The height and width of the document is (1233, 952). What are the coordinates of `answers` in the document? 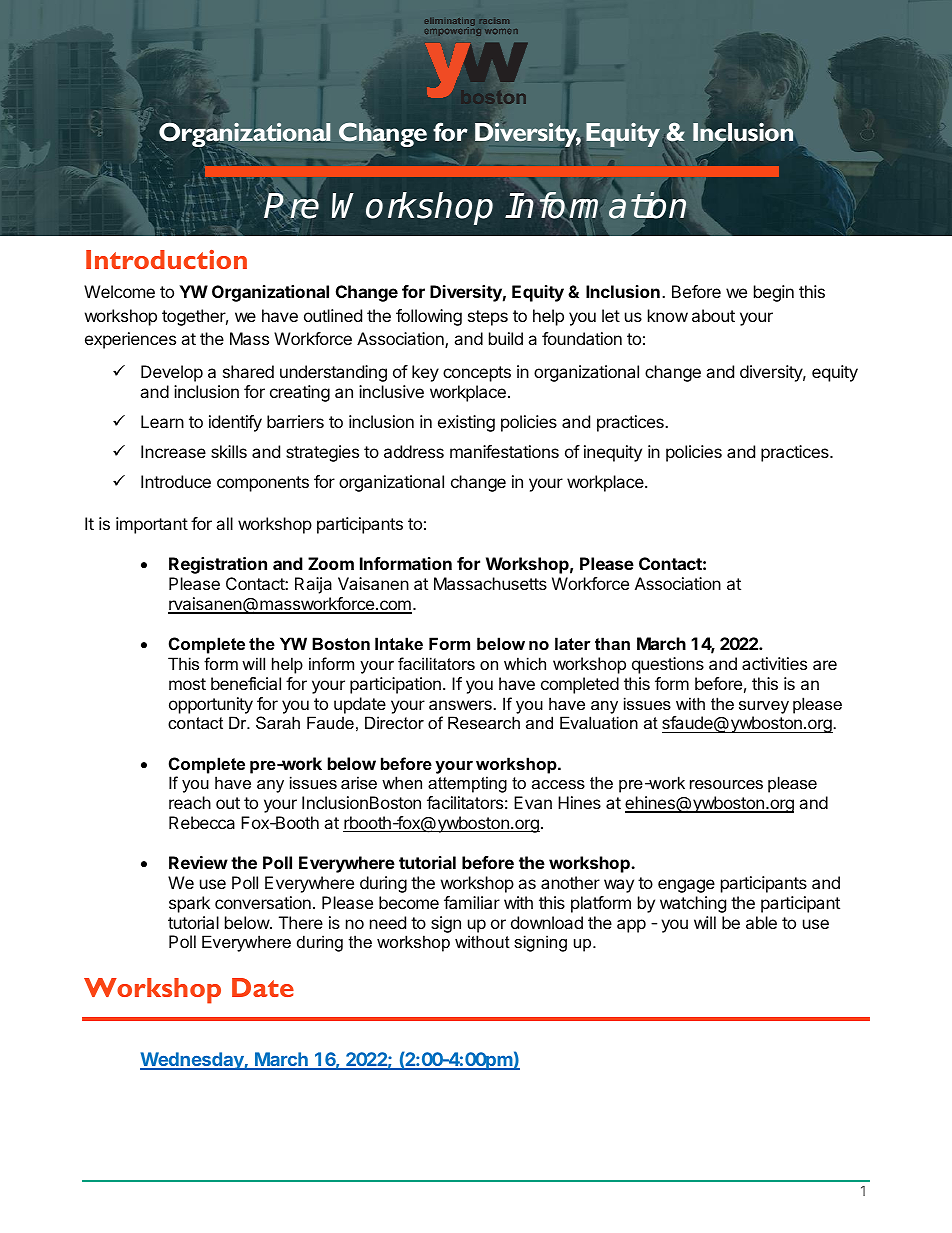 It's located at (461, 705).
